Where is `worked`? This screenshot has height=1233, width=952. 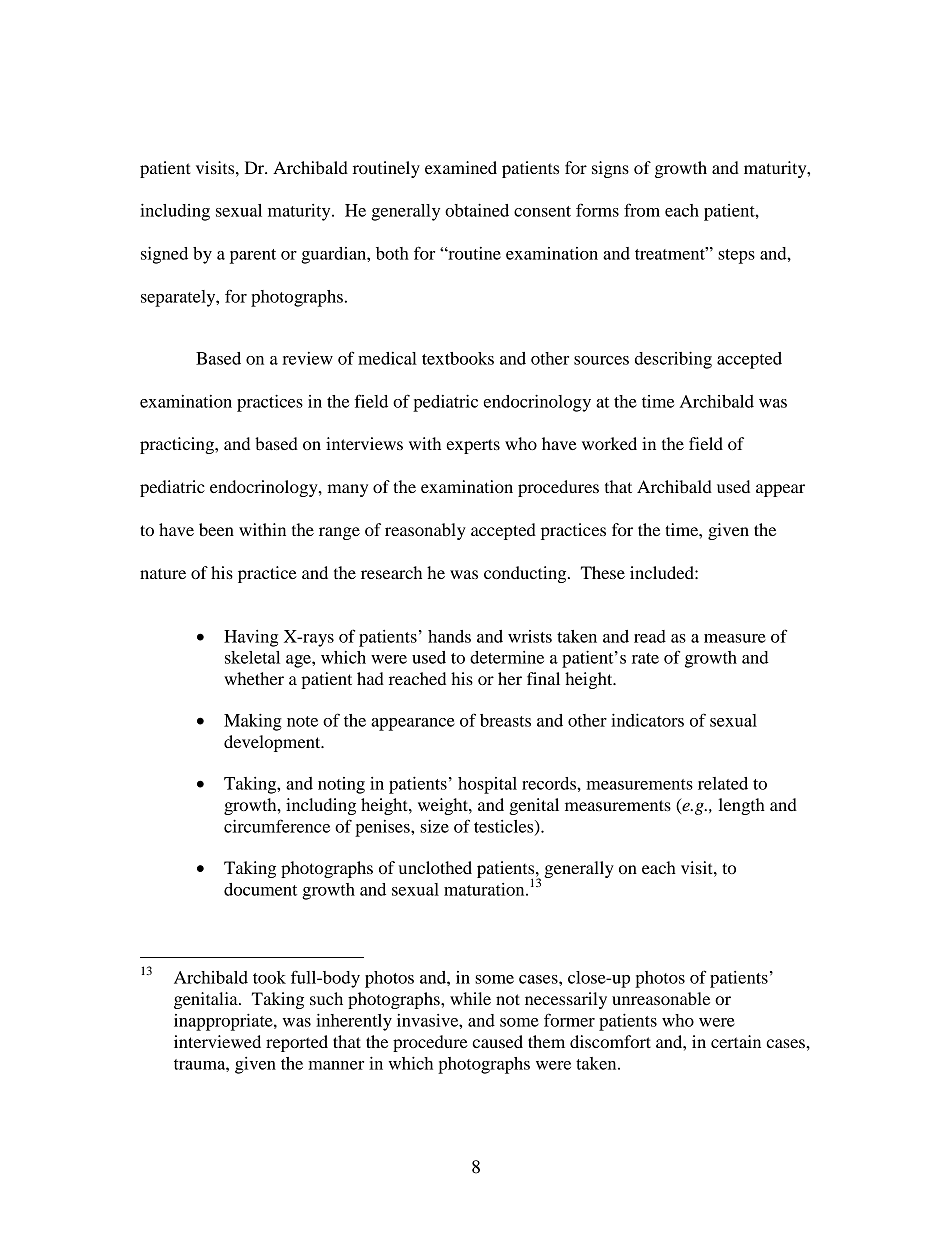
worked is located at coordinates (609, 443).
